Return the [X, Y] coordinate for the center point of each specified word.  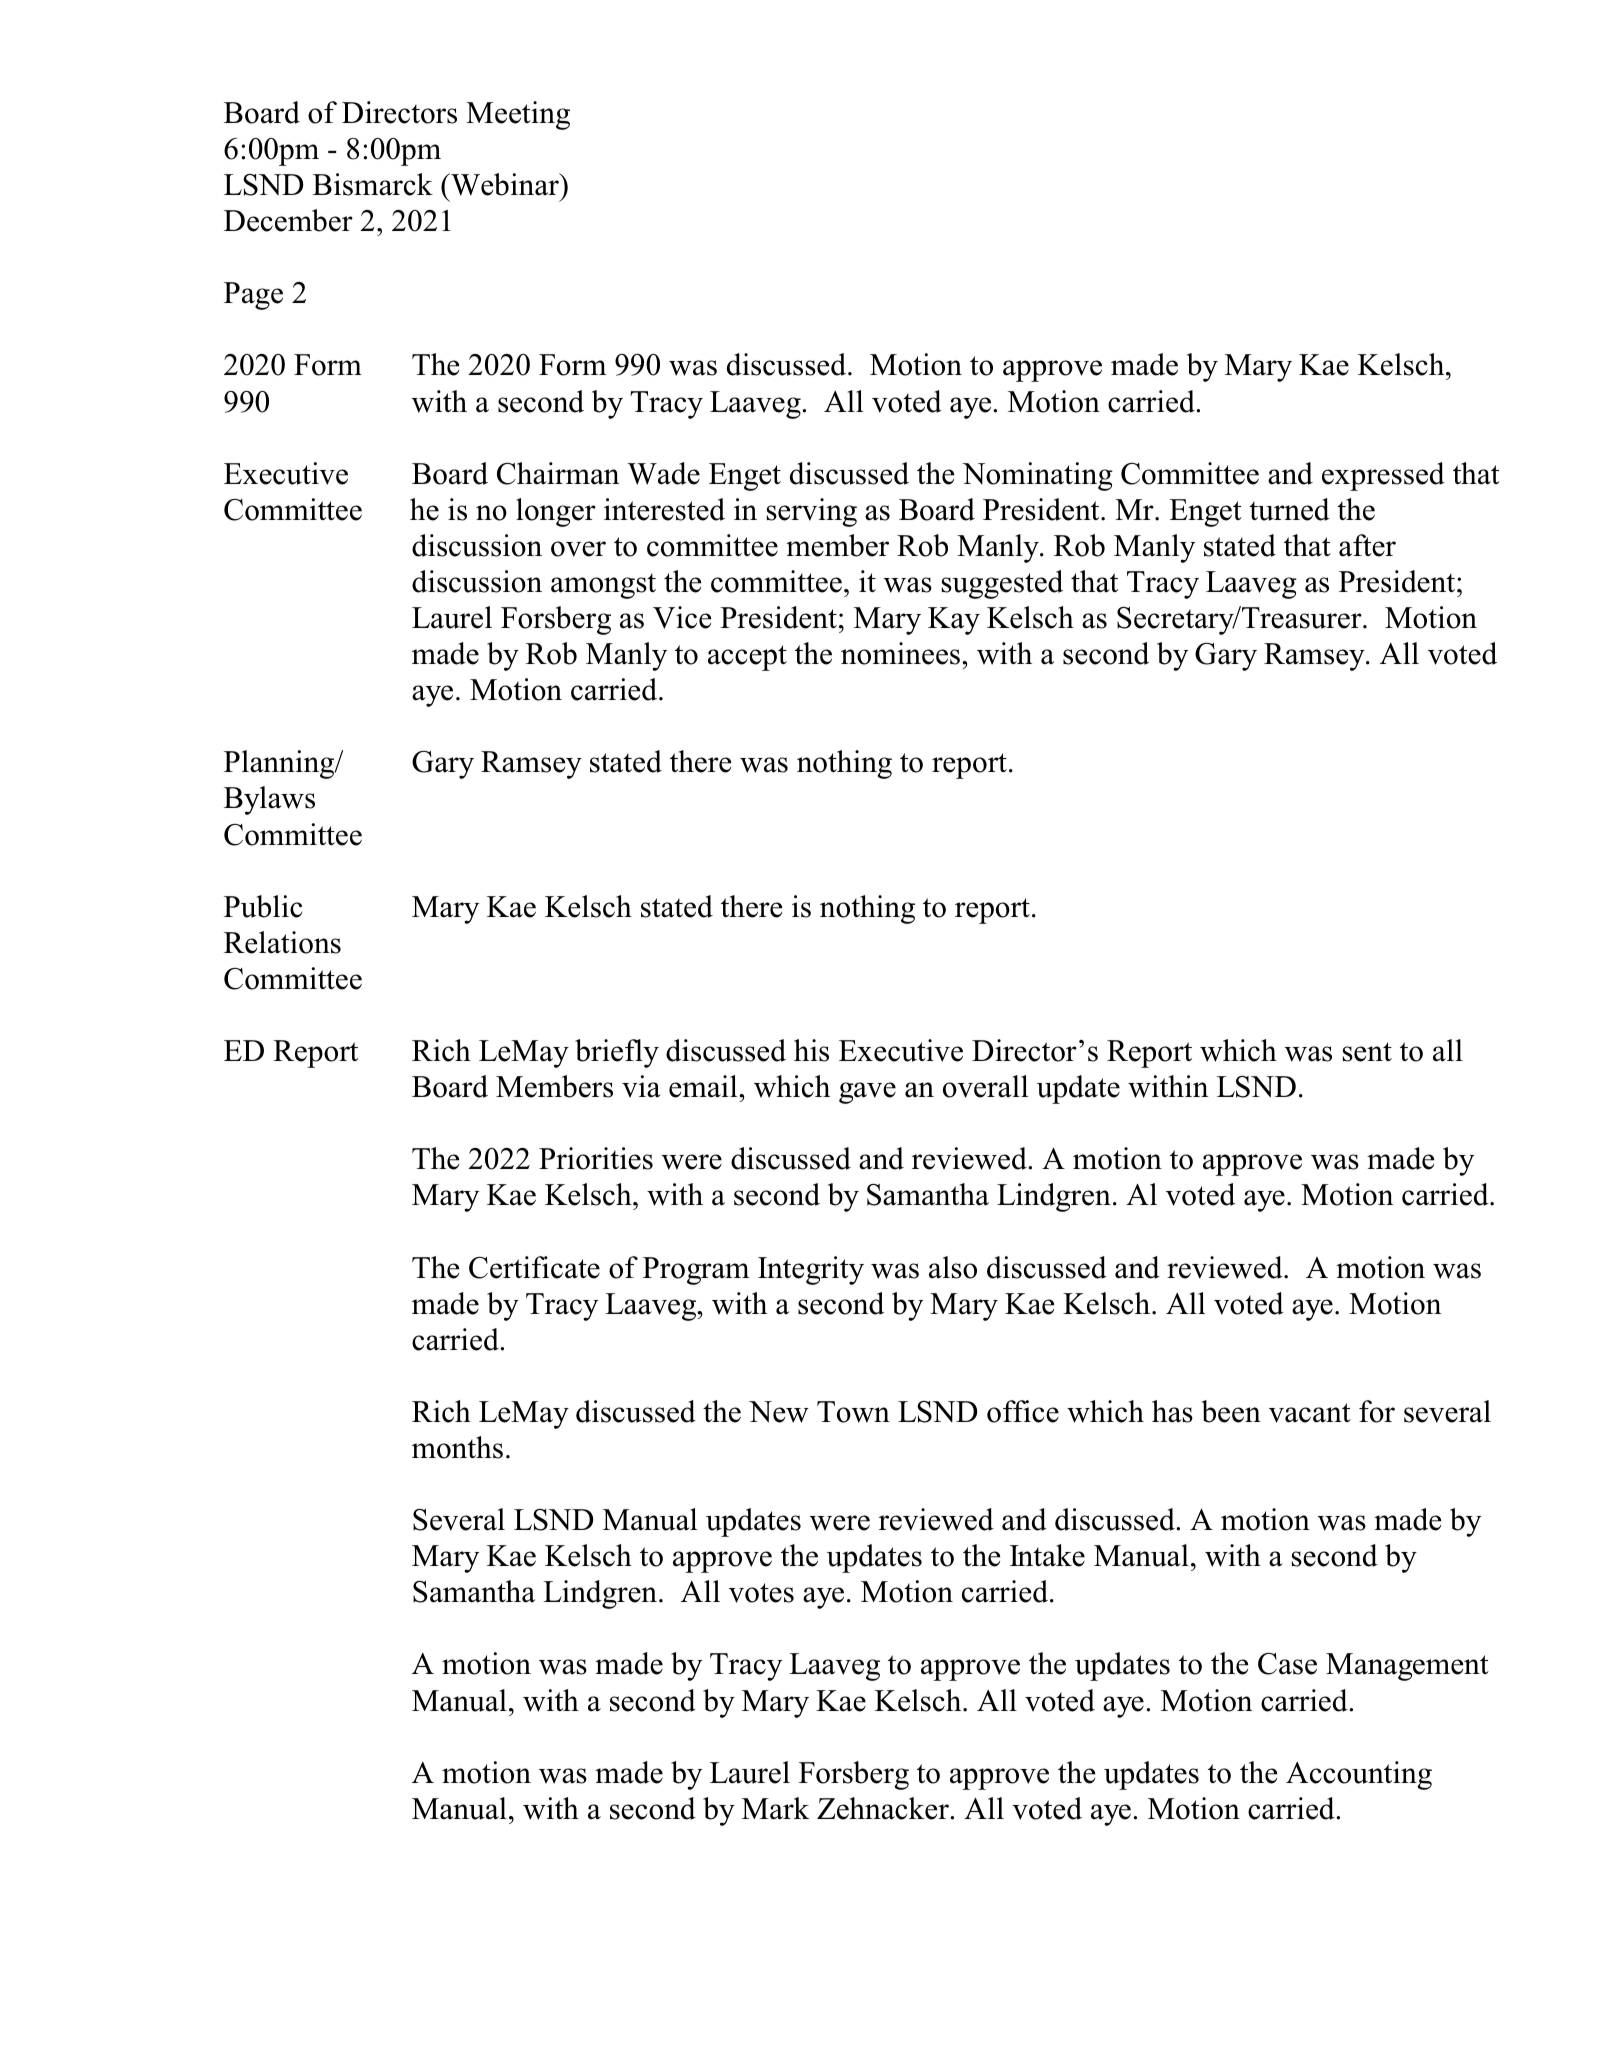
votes [761, 1593]
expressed [1383, 476]
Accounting [1359, 1775]
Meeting [518, 115]
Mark [776, 1808]
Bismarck [373, 184]
